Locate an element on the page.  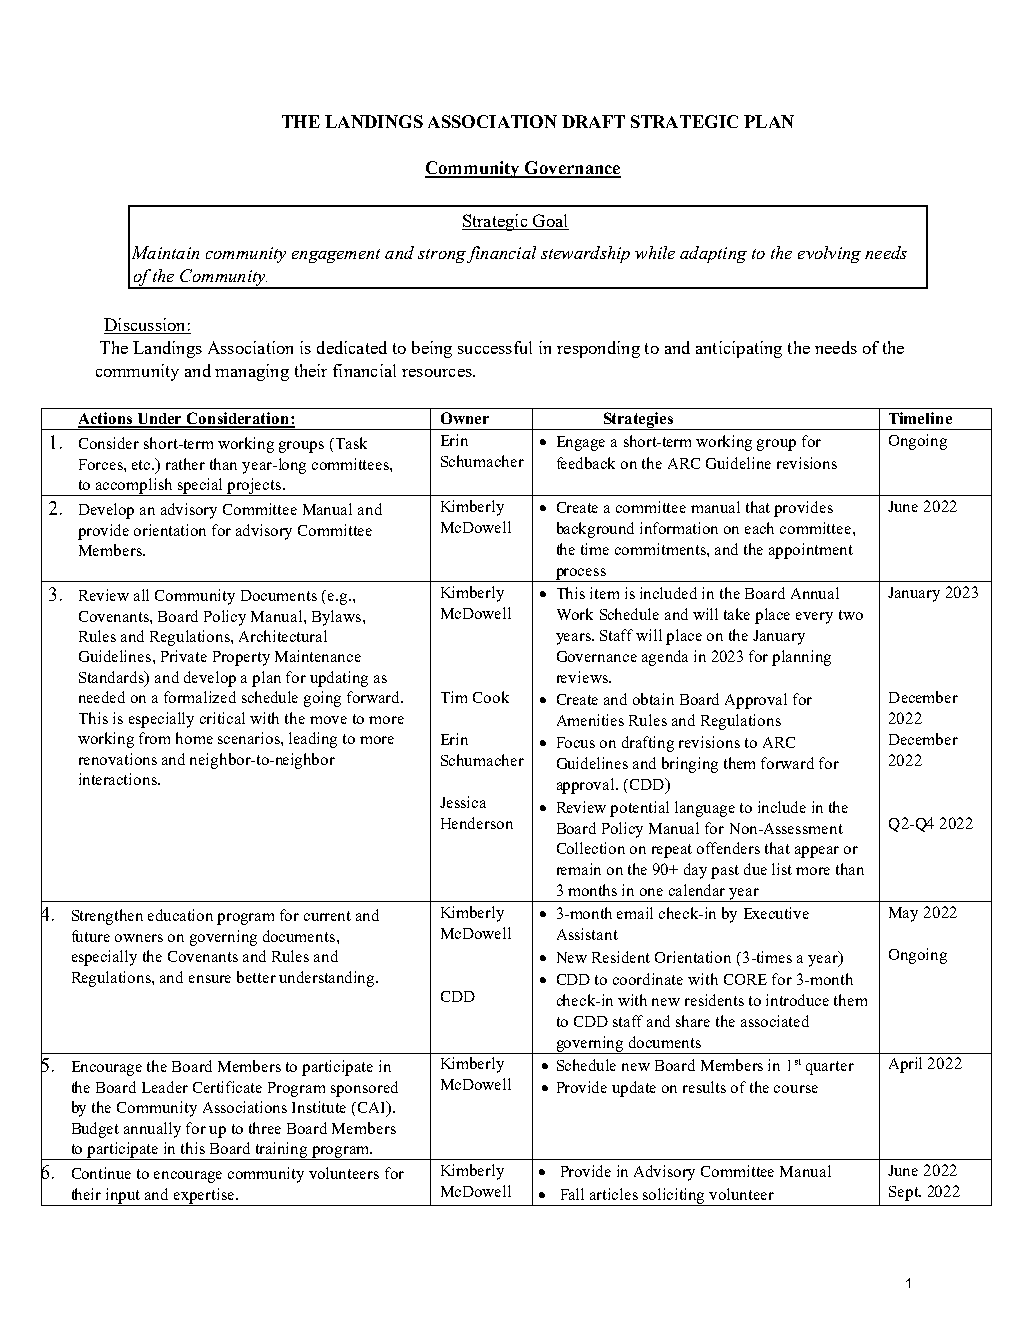
strong is located at coordinates (442, 256).
